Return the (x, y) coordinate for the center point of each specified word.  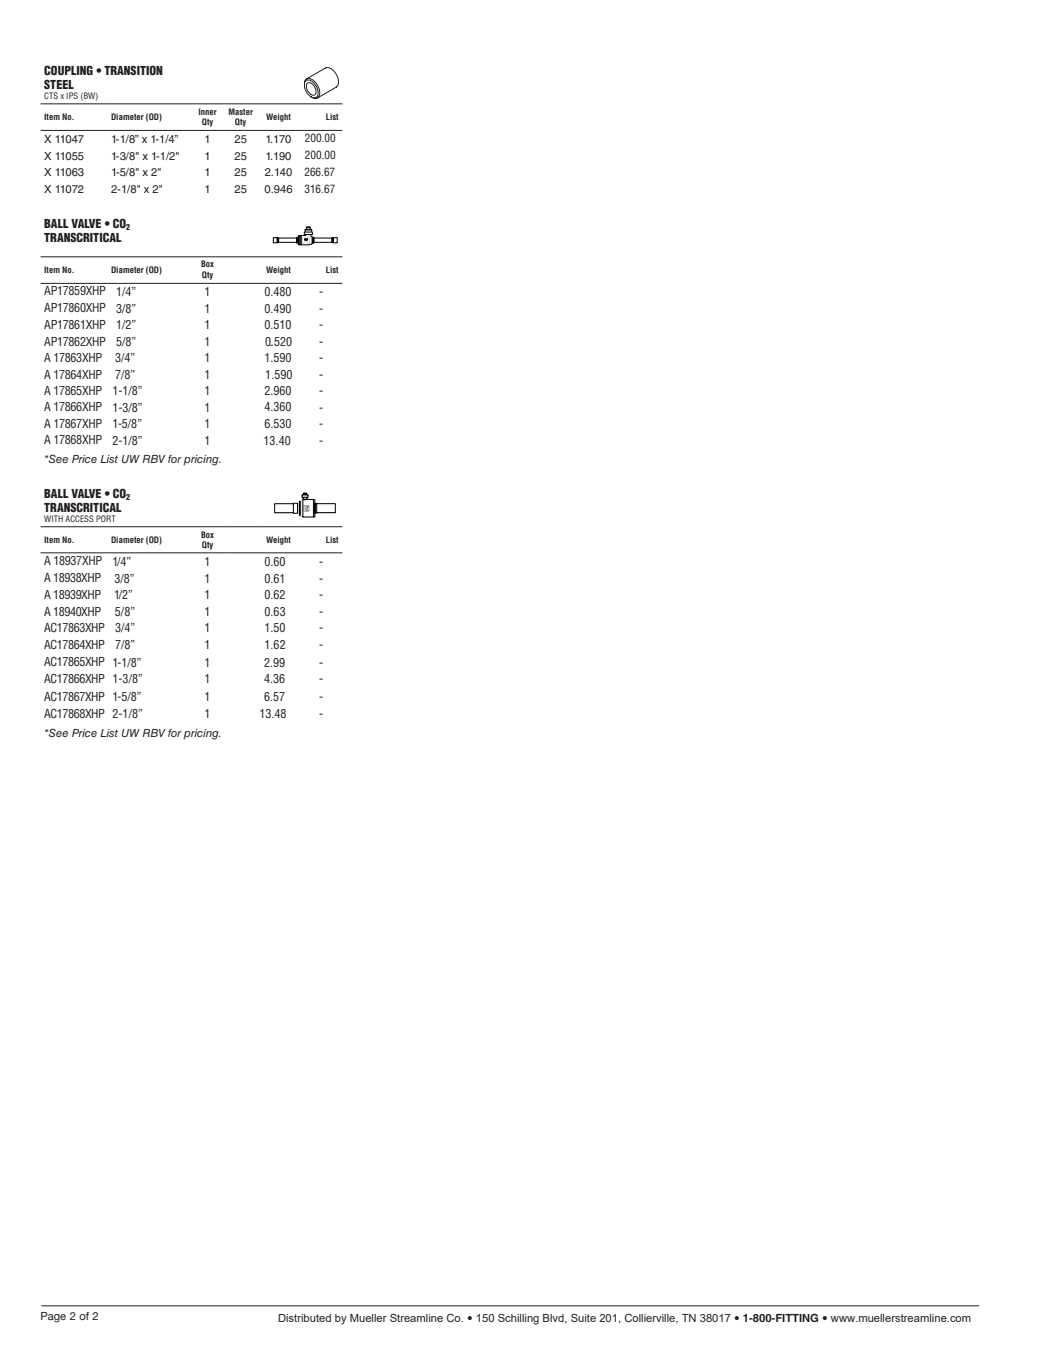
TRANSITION (133, 70)
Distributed (304, 1318)
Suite (583, 1317)
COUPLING (68, 70)
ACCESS (79, 518)
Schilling (518, 1319)
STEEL (59, 84)
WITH (53, 518)
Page (53, 1317)
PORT (106, 518)
